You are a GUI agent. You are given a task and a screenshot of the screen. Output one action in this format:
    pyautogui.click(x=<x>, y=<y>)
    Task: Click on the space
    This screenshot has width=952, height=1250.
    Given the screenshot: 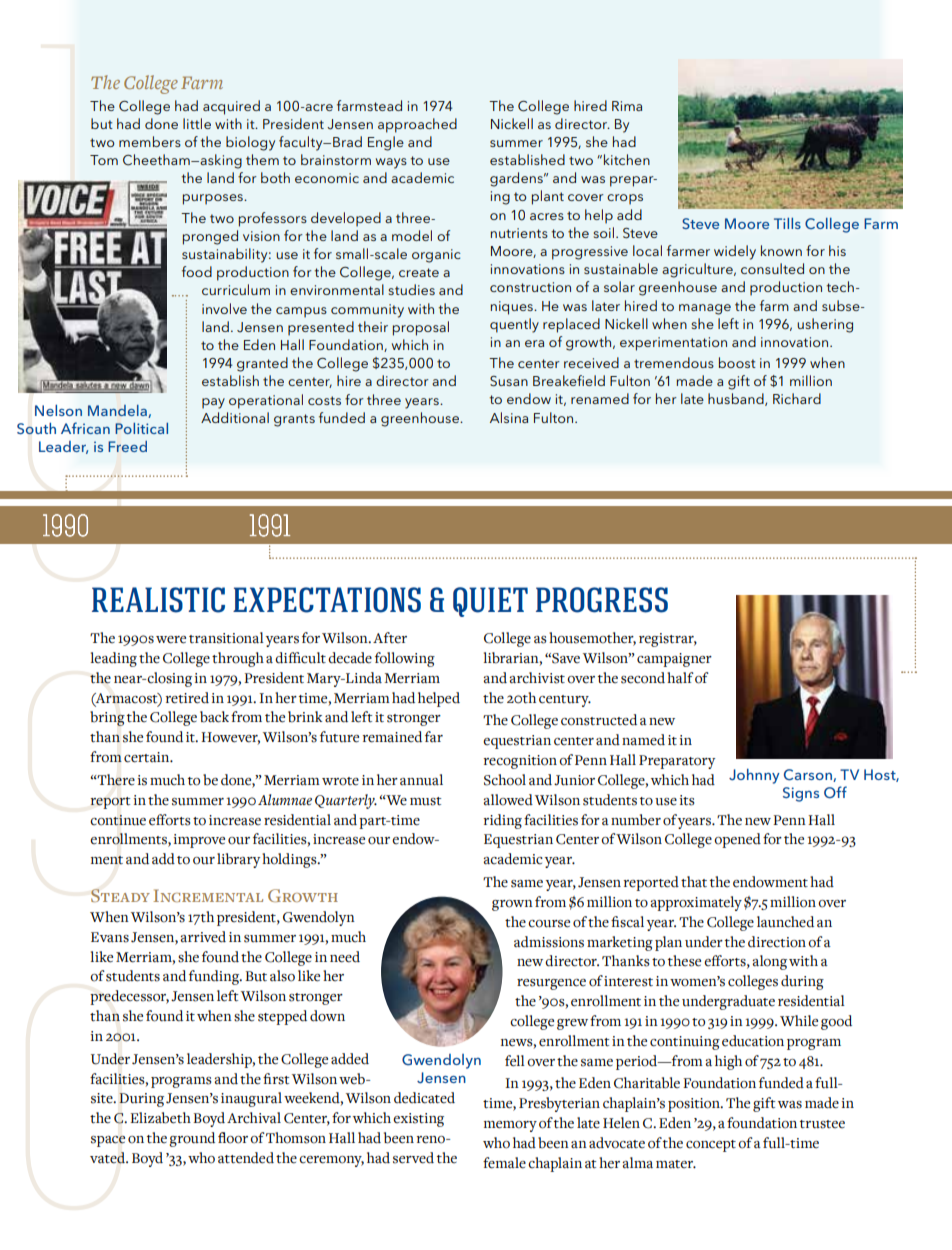 What is the action you would take?
    pyautogui.click(x=108, y=1141)
